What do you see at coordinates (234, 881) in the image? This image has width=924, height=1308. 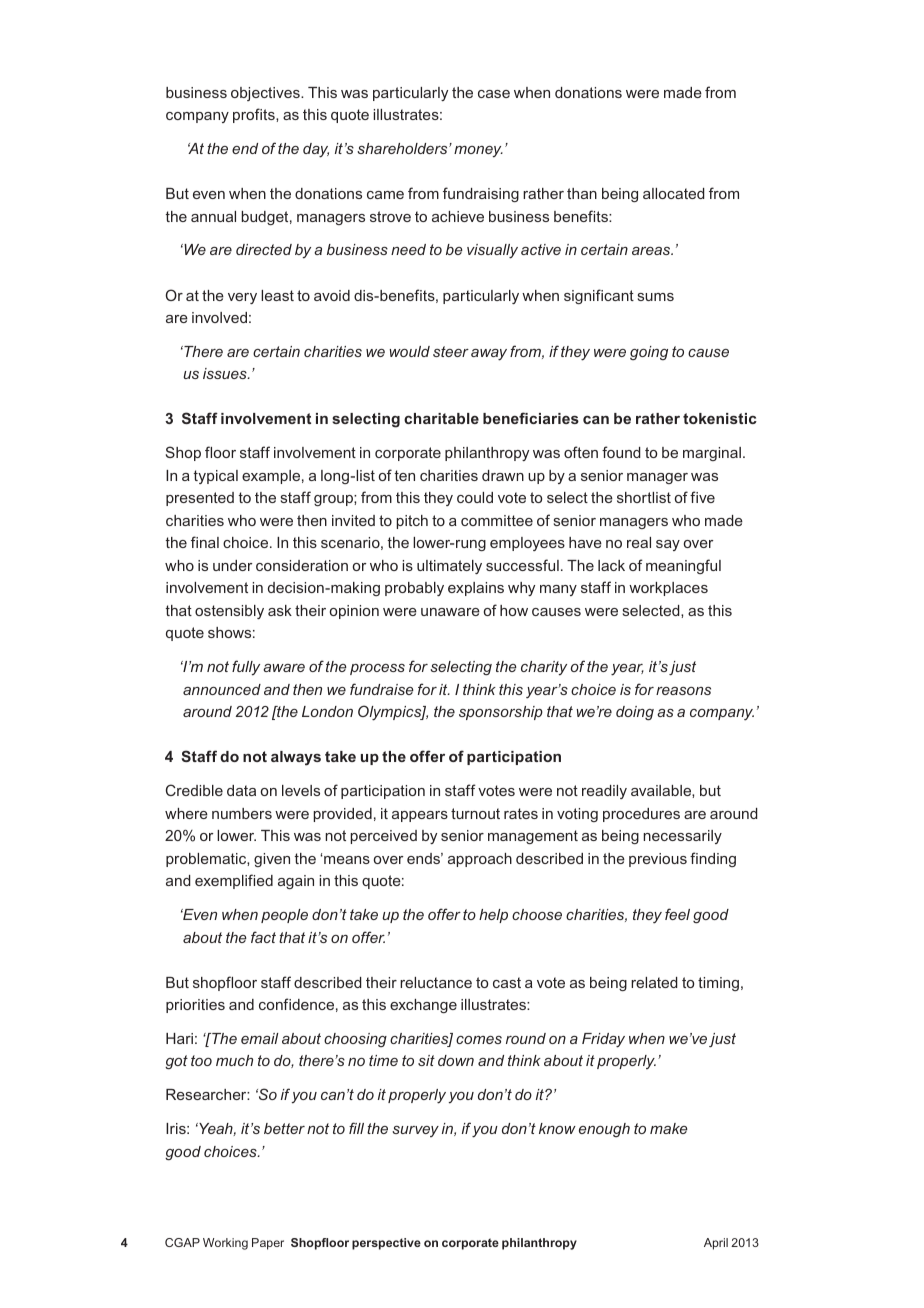 I see `exemplified` at bounding box center [234, 881].
